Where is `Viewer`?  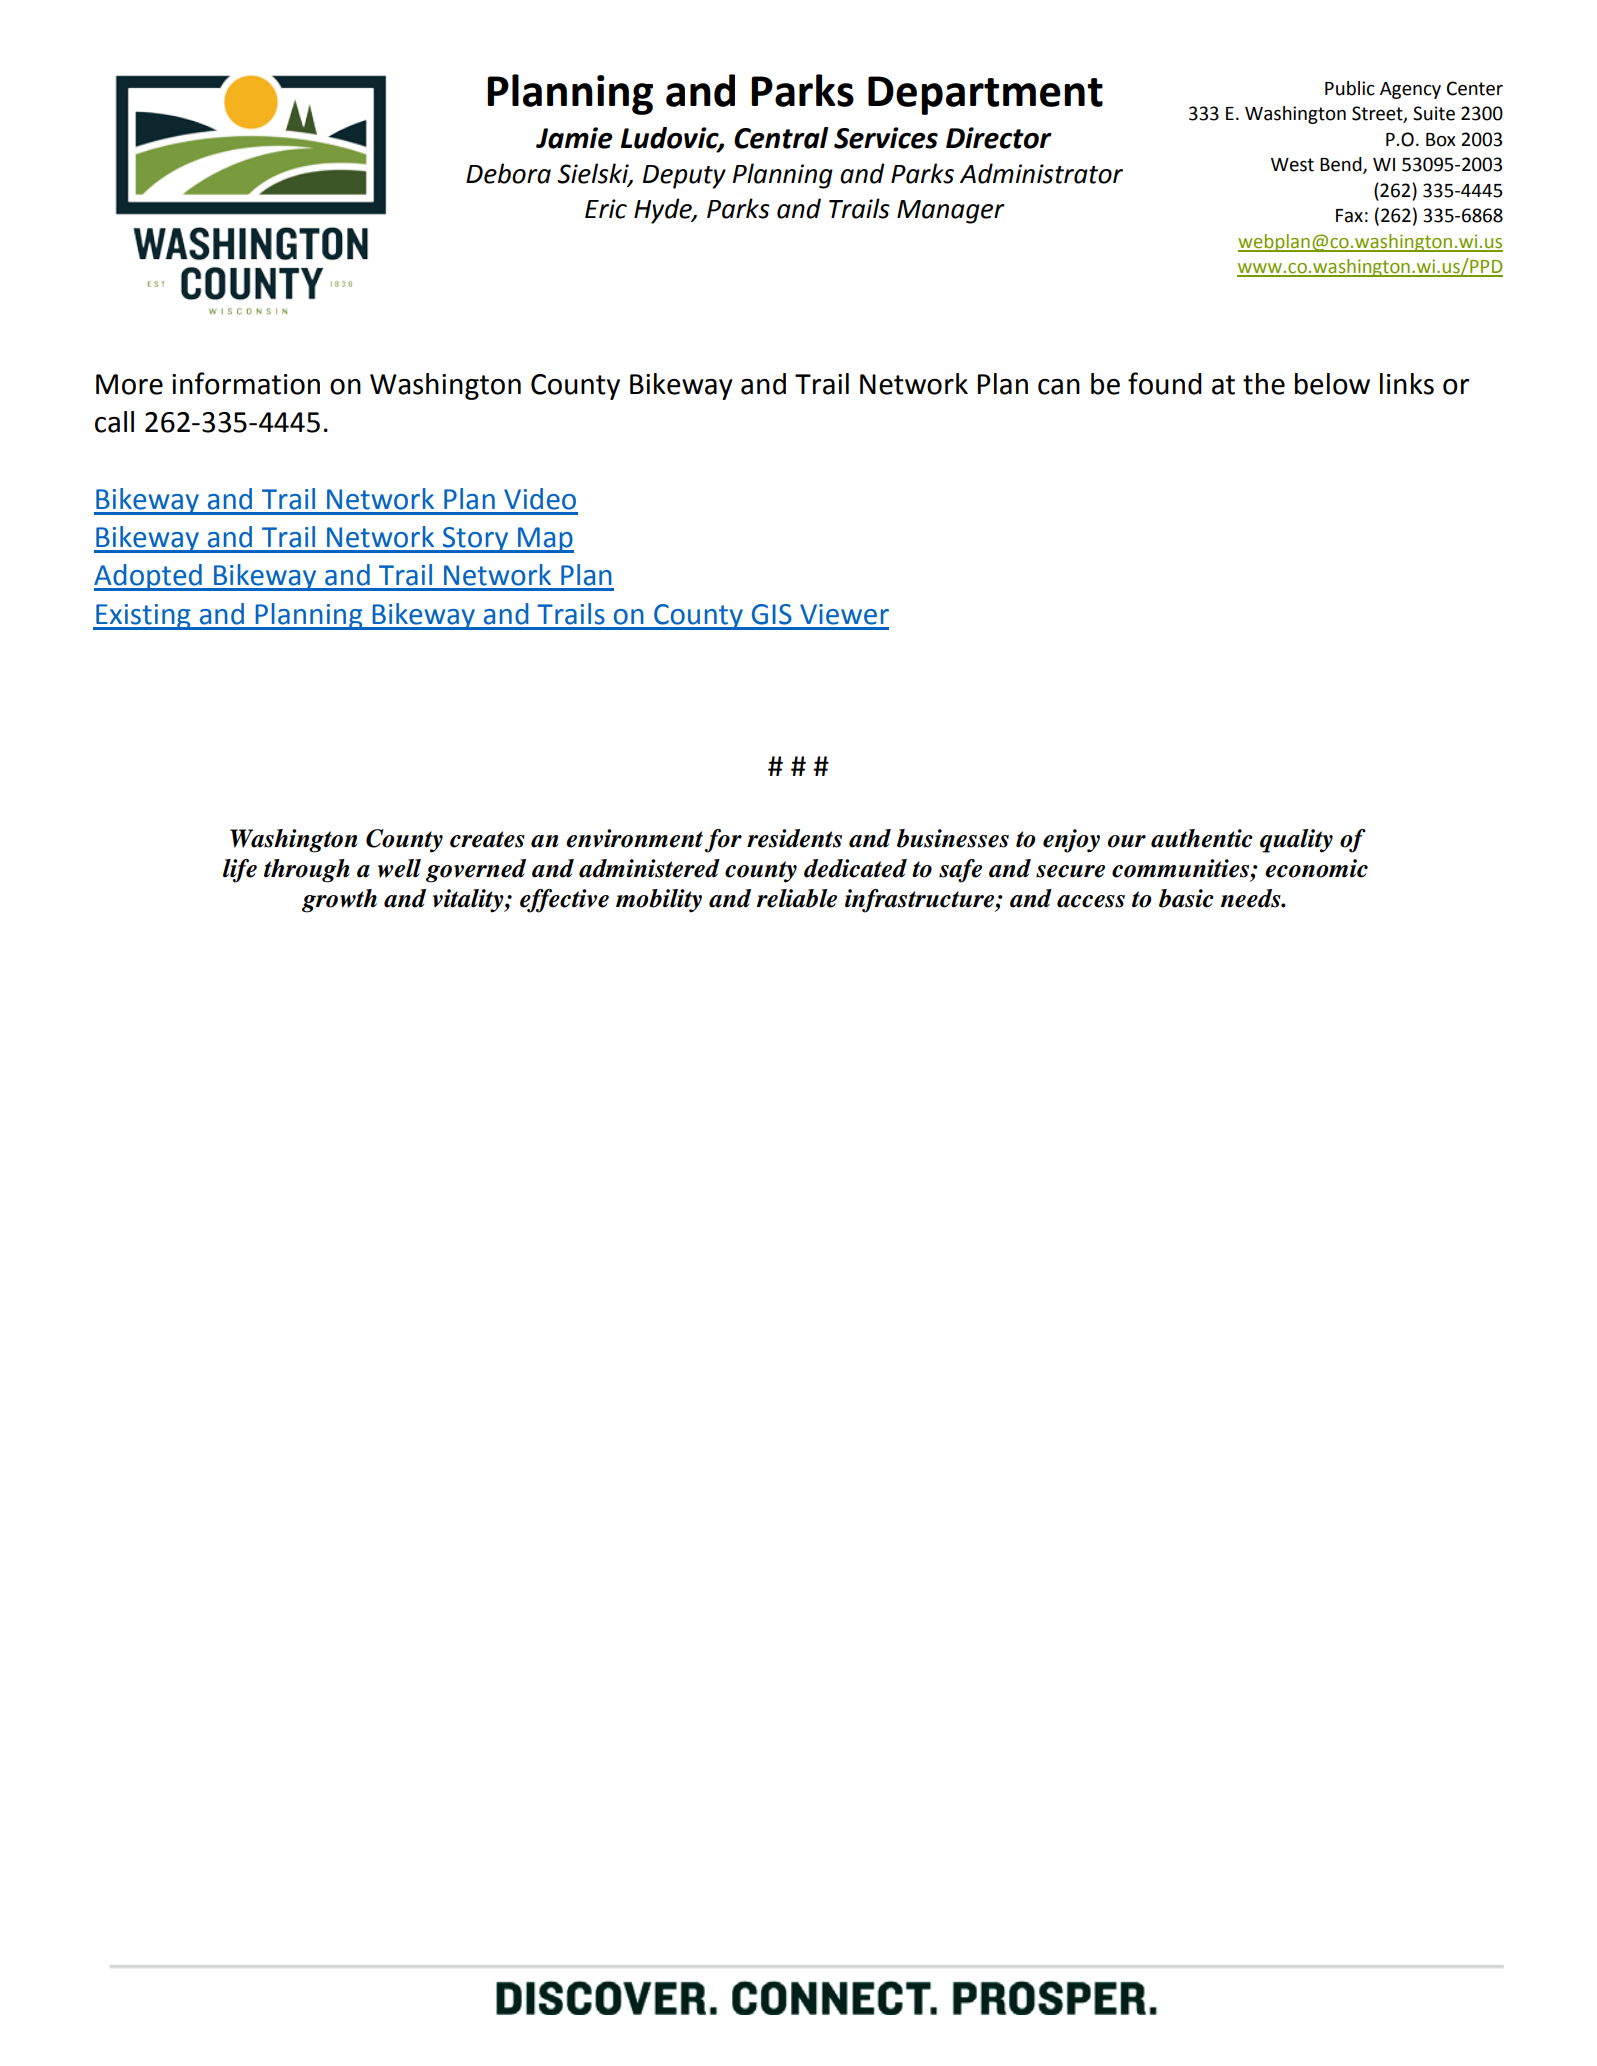 Viewer is located at coordinates (844, 614).
